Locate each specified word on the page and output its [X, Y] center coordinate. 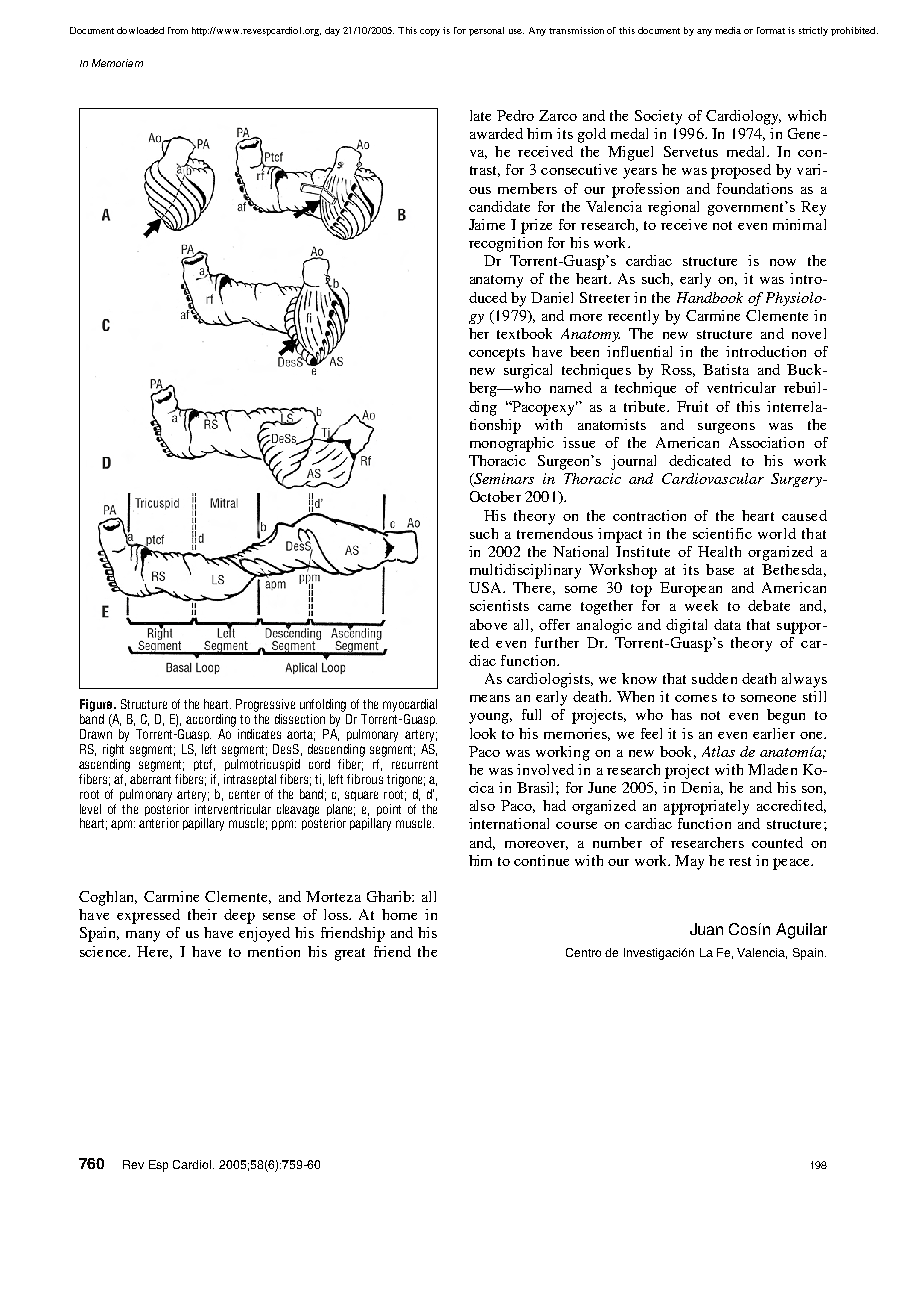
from [178, 30]
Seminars [503, 480]
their [202, 914]
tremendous [555, 533]
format [771, 30]
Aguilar [801, 931]
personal [486, 31]
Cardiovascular [713, 478]
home [399, 914]
